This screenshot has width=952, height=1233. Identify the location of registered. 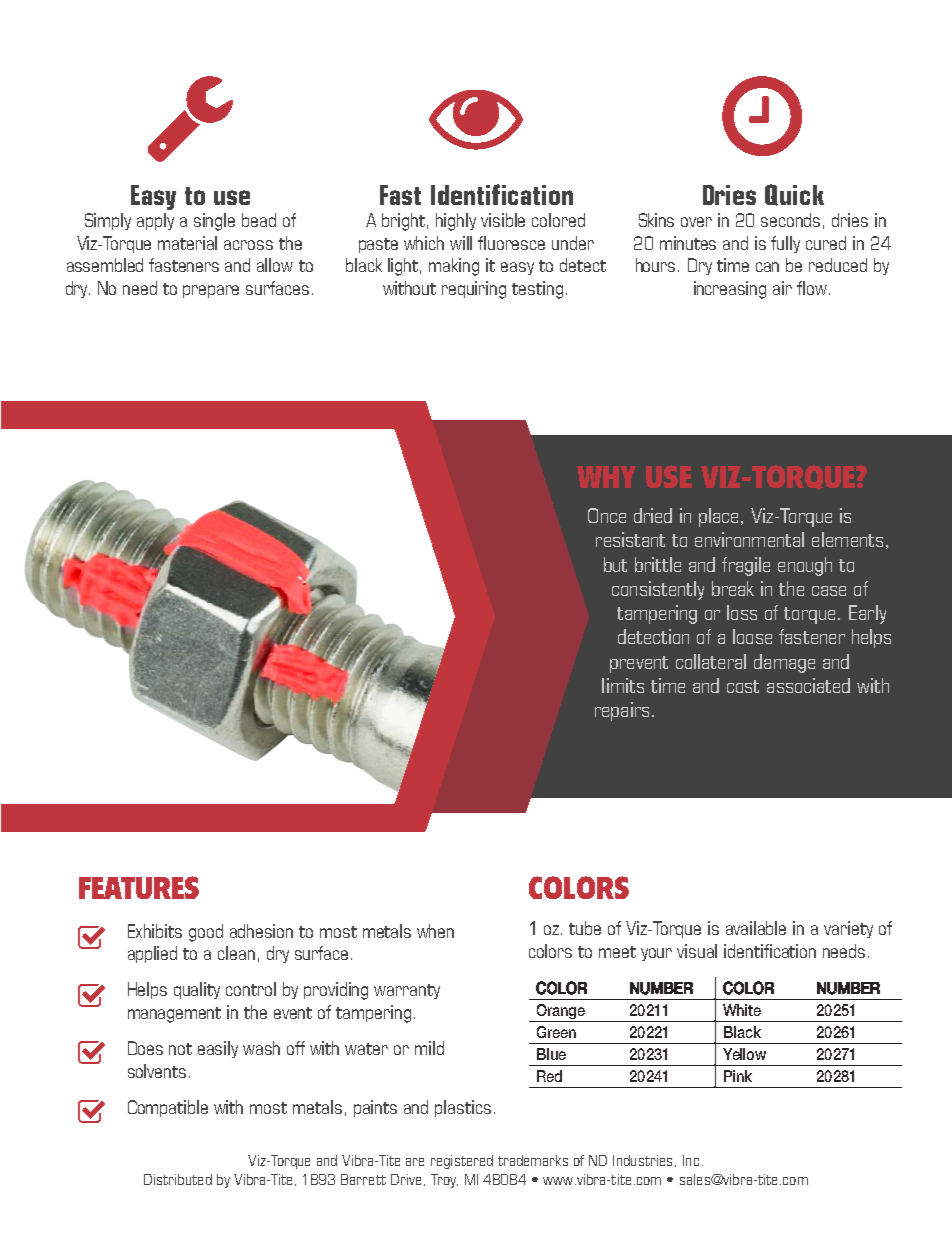
(462, 1162).
